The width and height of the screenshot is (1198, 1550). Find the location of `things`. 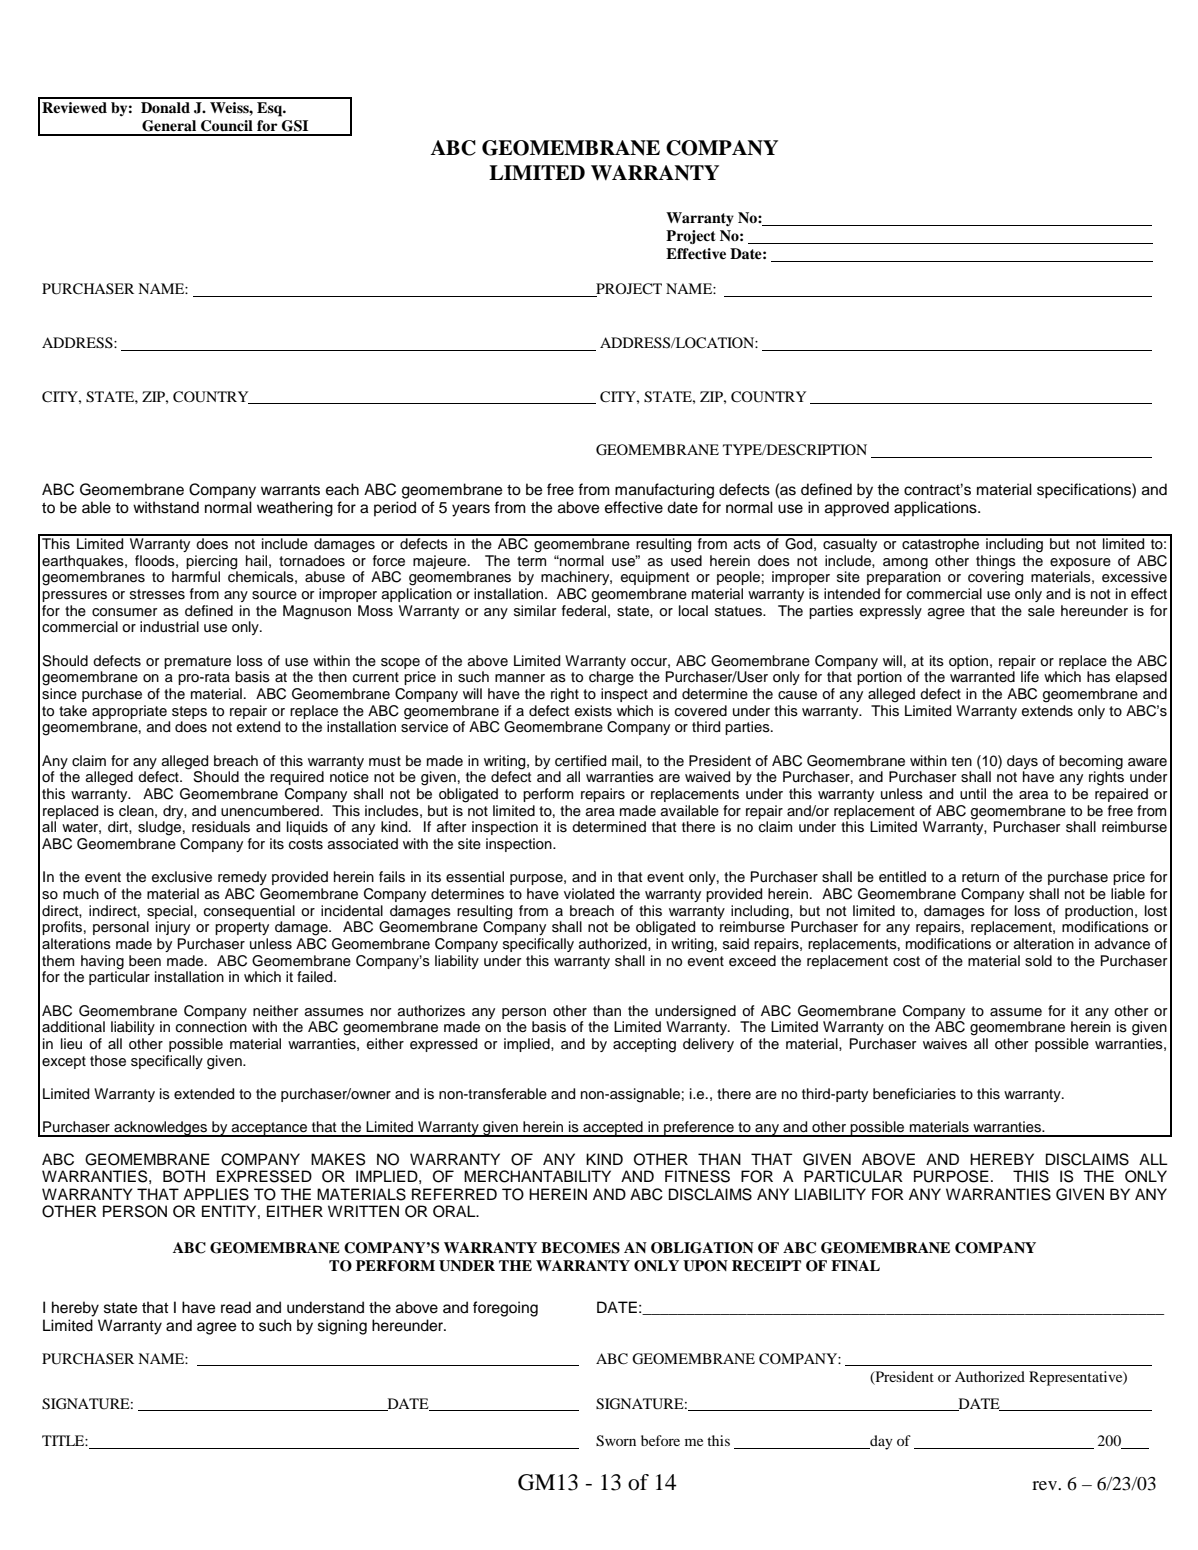

things is located at coordinates (996, 562).
